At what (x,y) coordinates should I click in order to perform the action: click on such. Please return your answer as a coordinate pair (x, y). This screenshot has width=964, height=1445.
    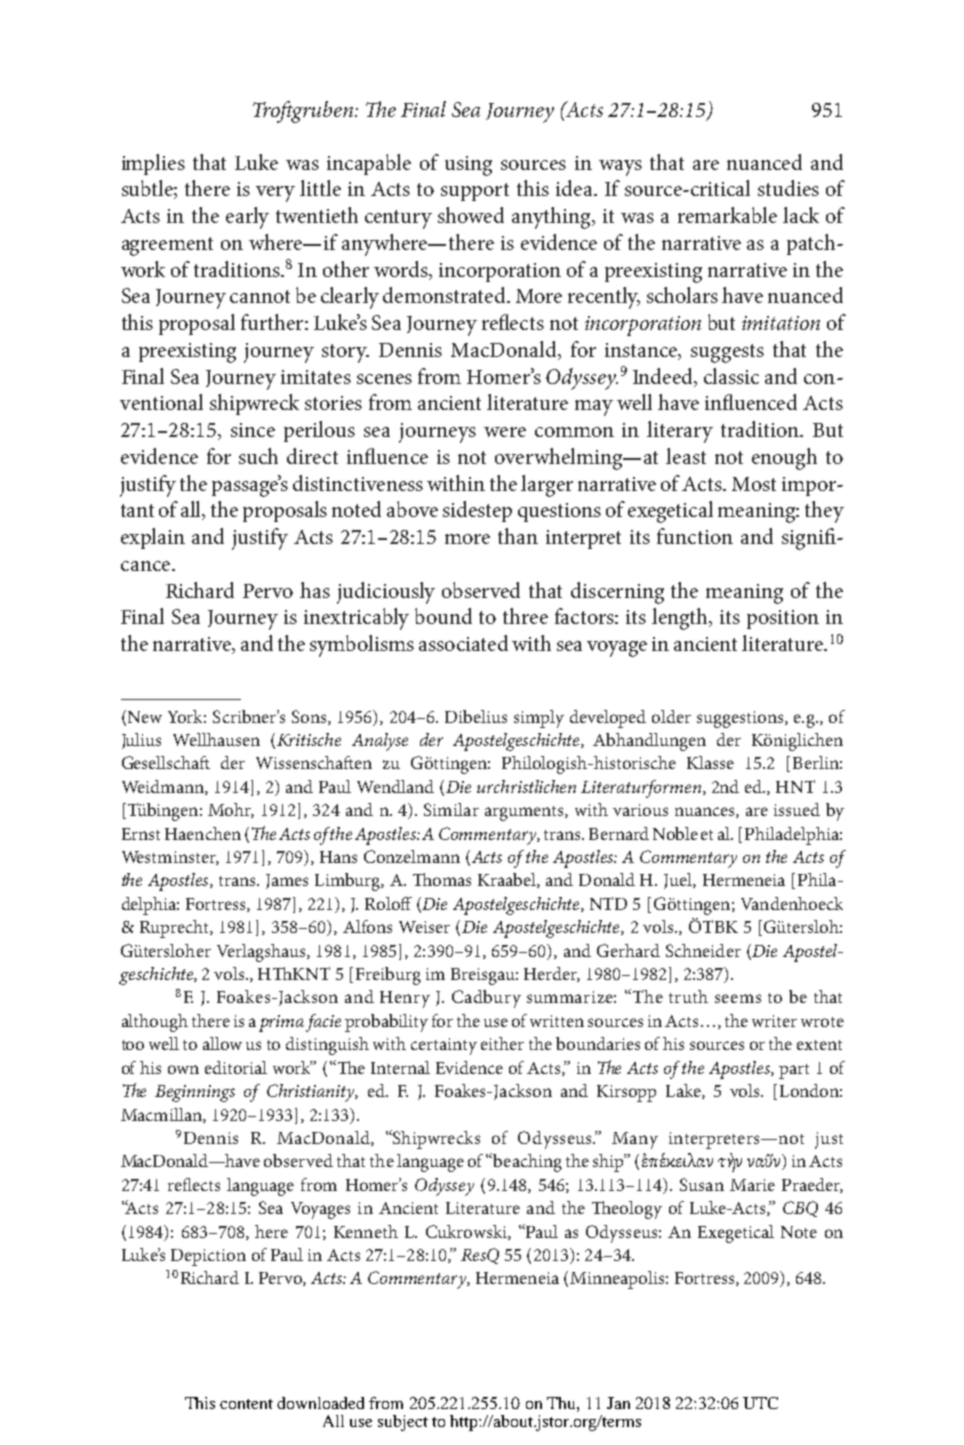
    Looking at the image, I should click on (258, 456).
